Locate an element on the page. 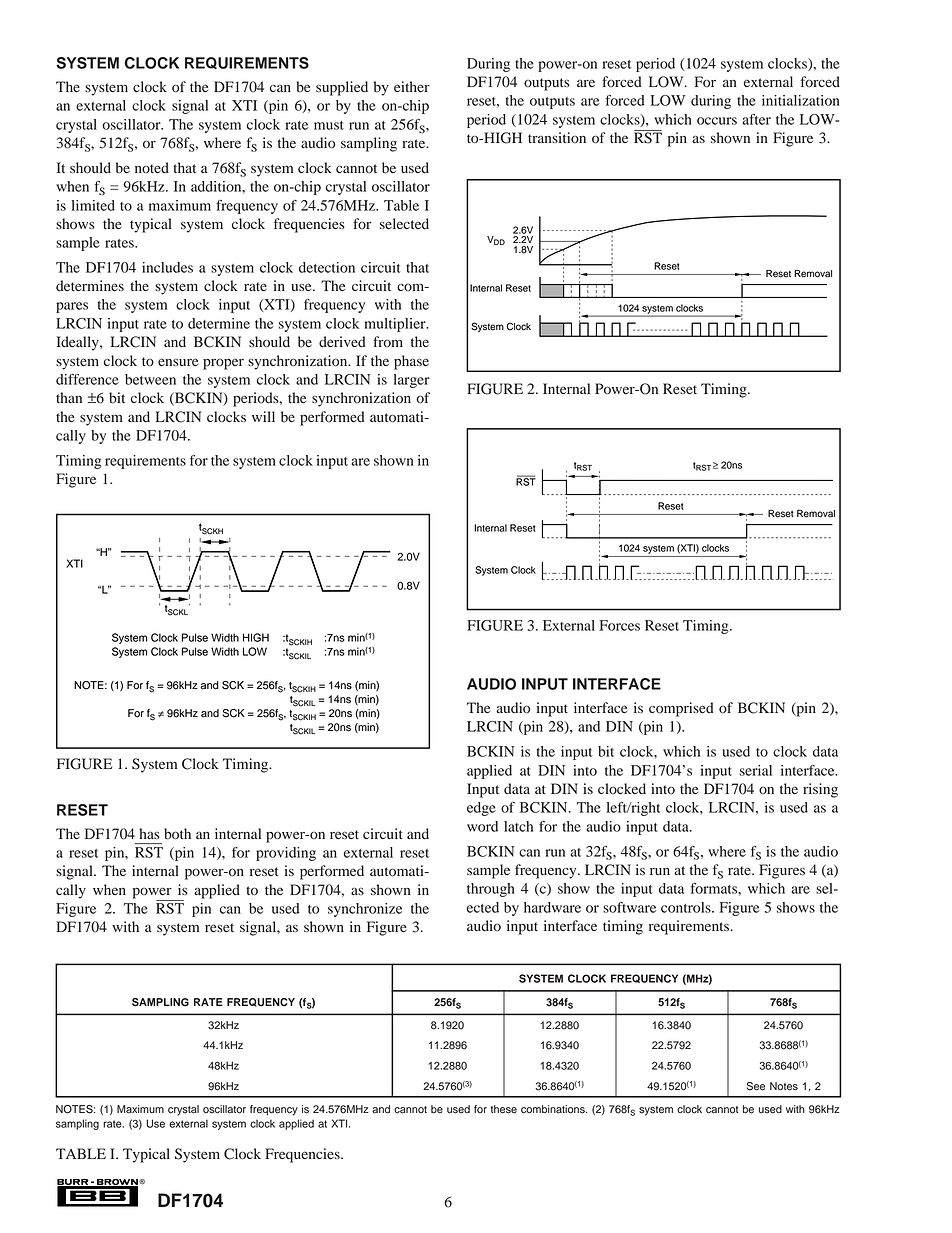 The image size is (952, 1233). larger is located at coordinates (412, 381).
